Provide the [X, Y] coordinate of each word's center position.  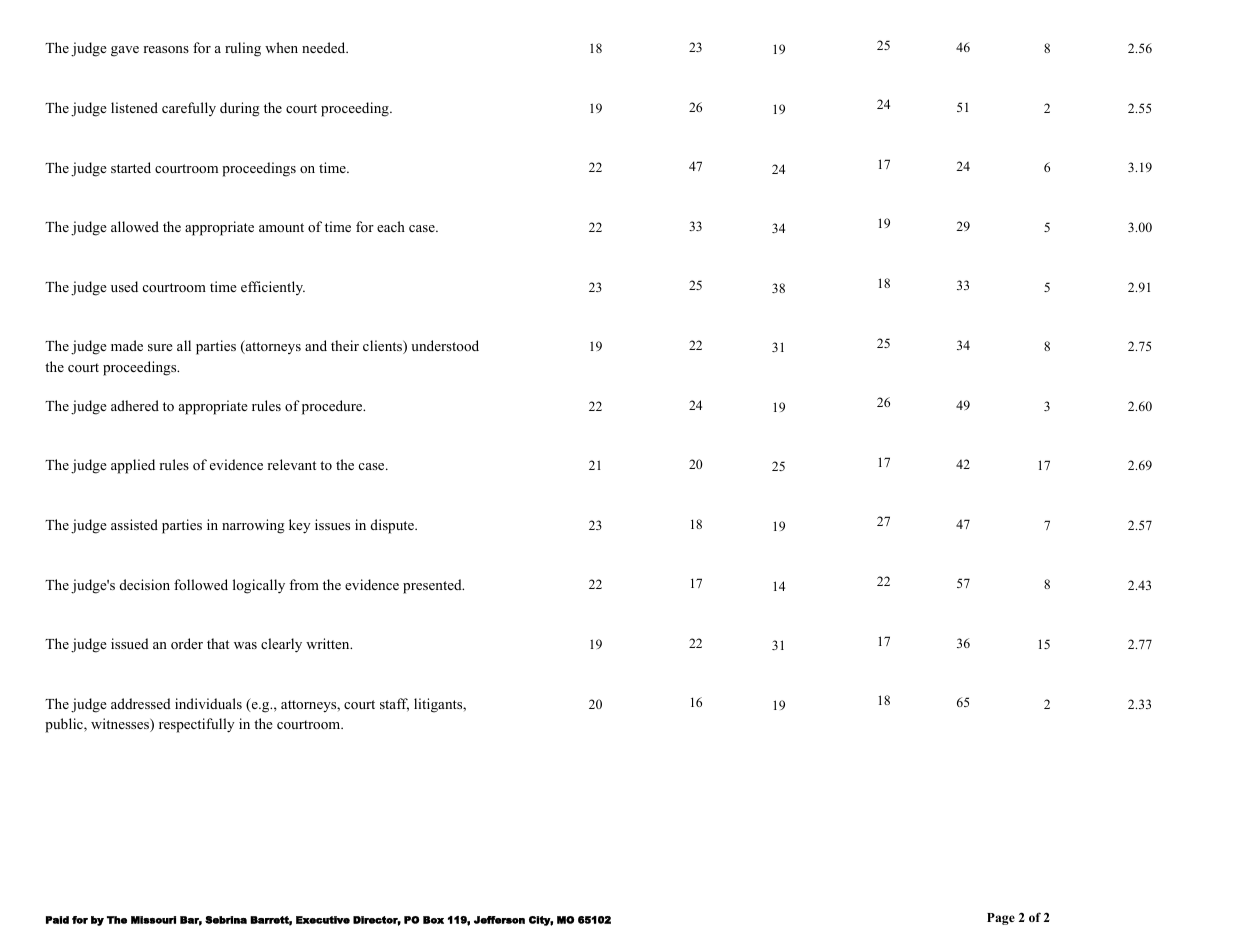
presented [433, 586]
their [345, 345]
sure [160, 347]
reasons [166, 49]
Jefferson [499, 920]
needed [325, 47]
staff [394, 705]
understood [445, 345]
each [391, 226]
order [187, 643]
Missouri [153, 920]
